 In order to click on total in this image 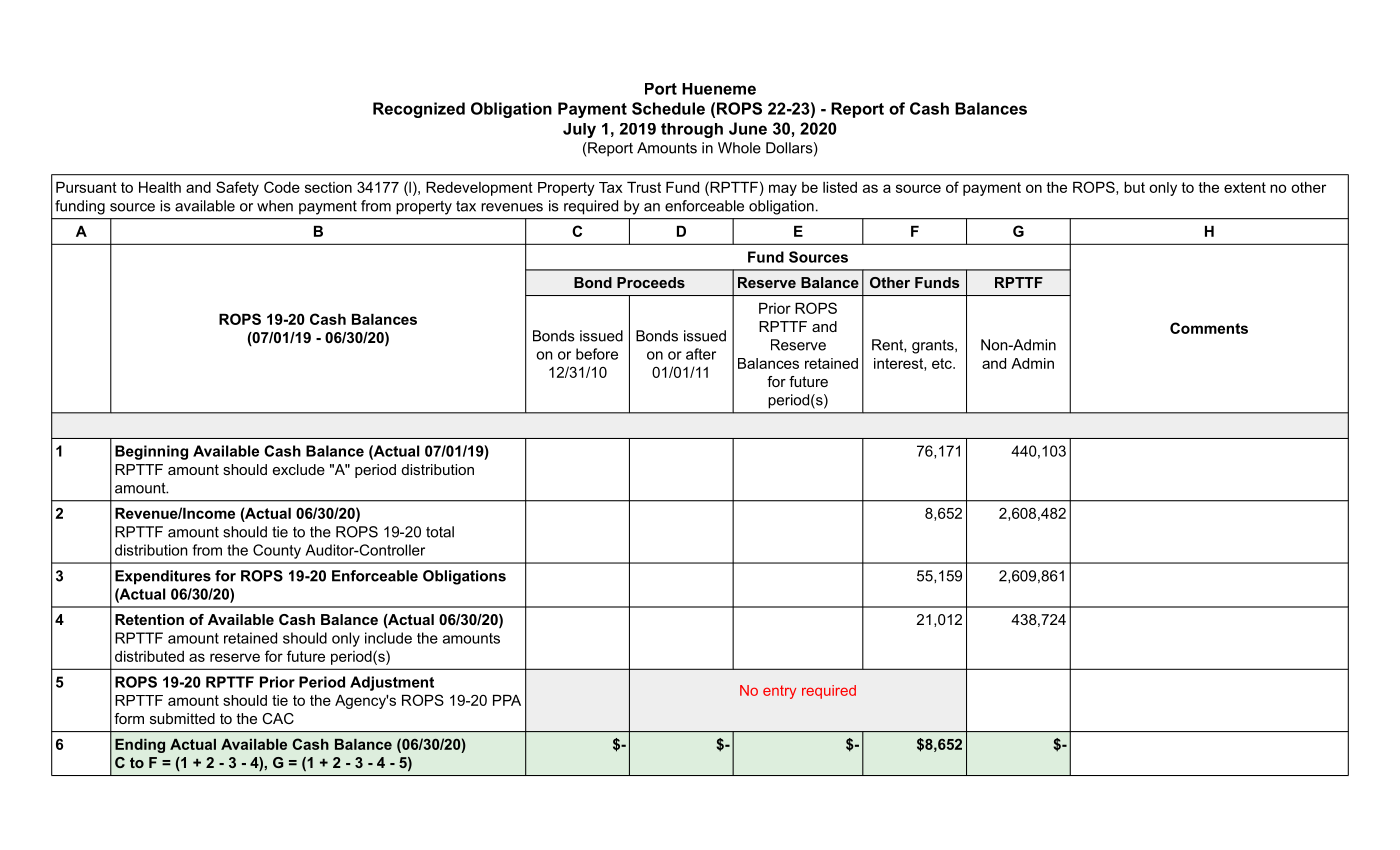, I will do `click(440, 532)`.
